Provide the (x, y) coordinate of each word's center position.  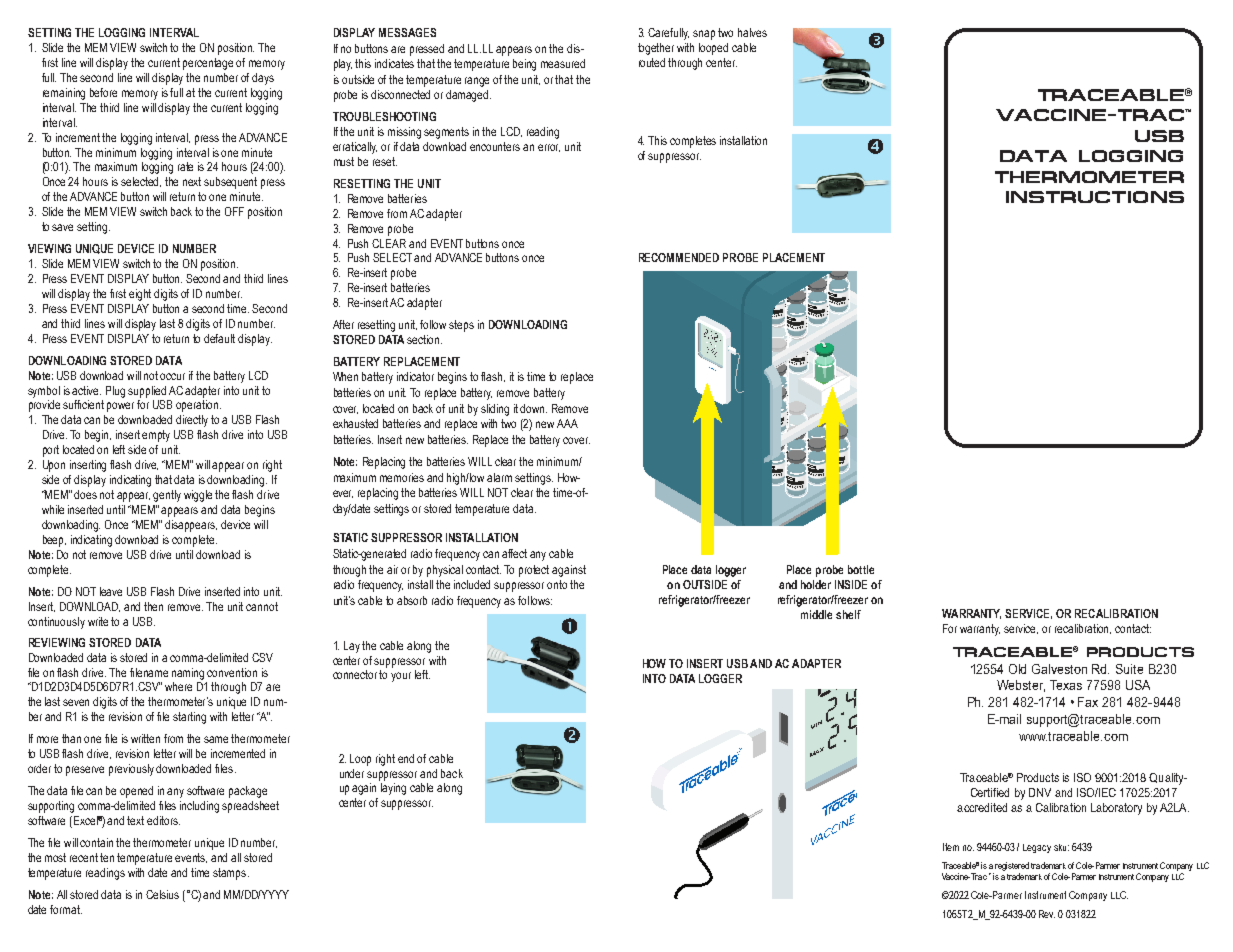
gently (167, 496)
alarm (499, 477)
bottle (861, 569)
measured (563, 63)
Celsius (162, 894)
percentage (208, 64)
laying (393, 789)
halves (752, 32)
